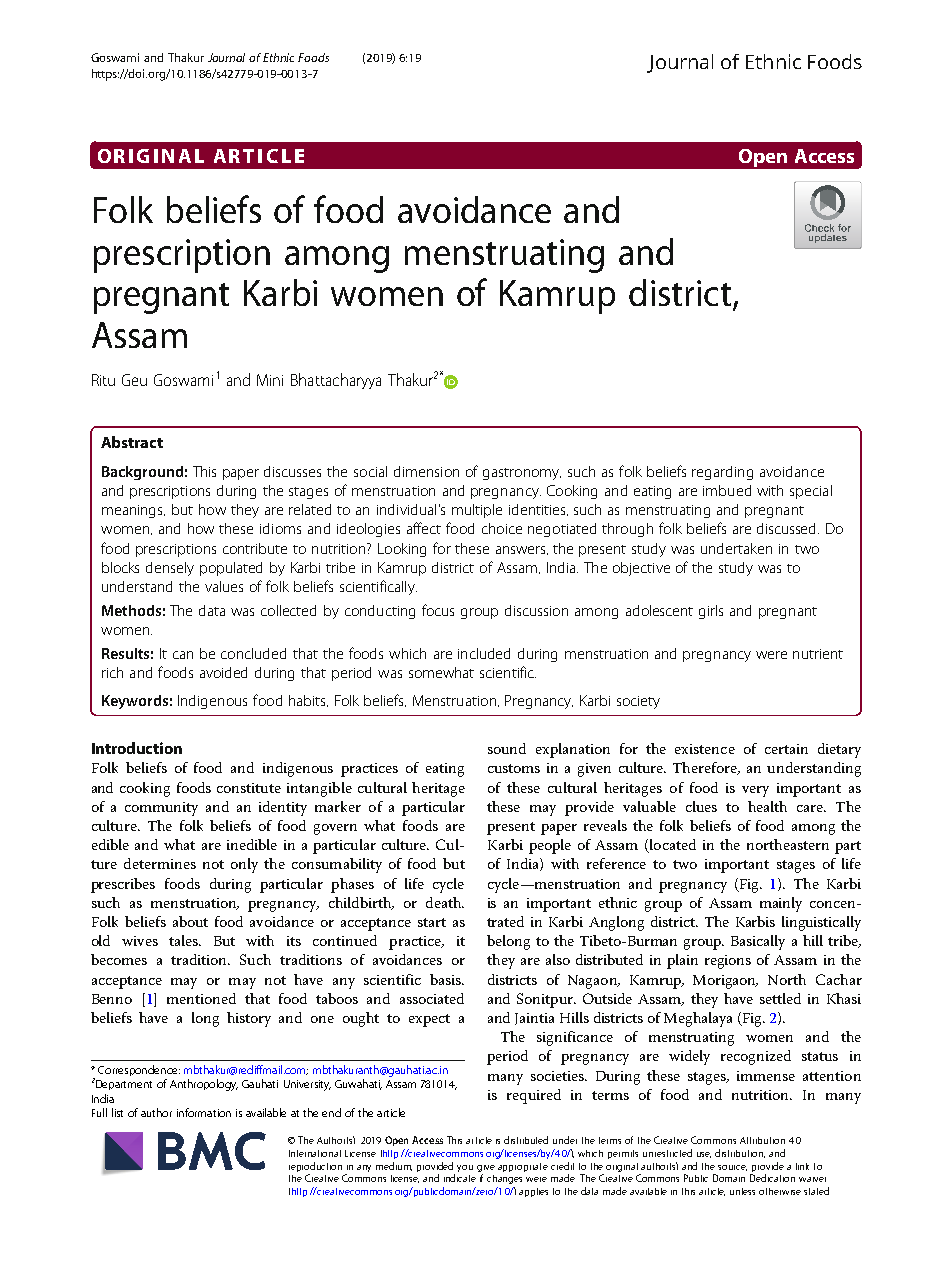 The width and height of the screenshot is (952, 1265). What do you see at coordinates (132, 442) in the screenshot?
I see `Abstract` at bounding box center [132, 442].
